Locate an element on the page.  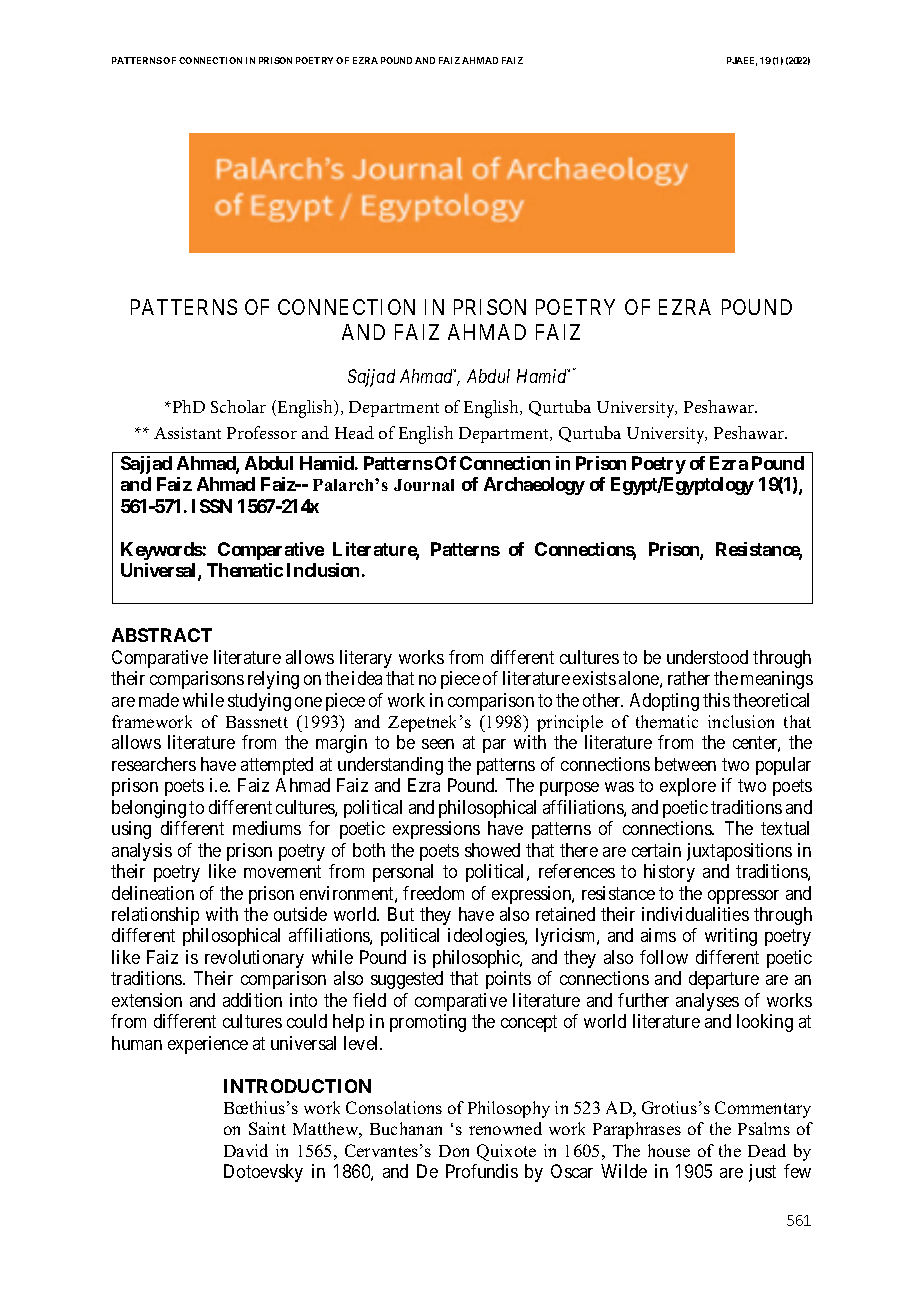
Archaeology is located at coordinates (534, 486).
